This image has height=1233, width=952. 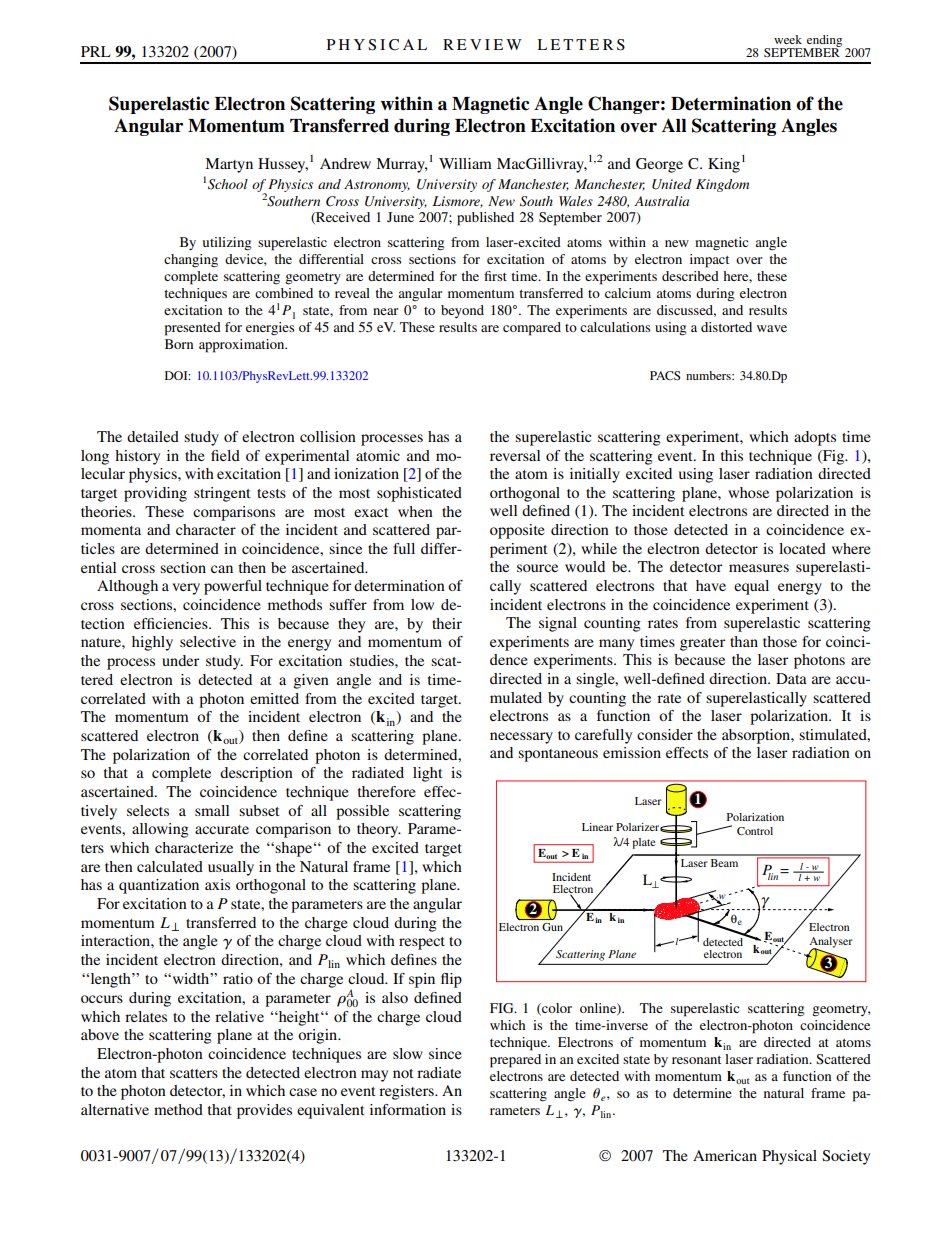 I want to click on alternative, so click(x=115, y=1109).
